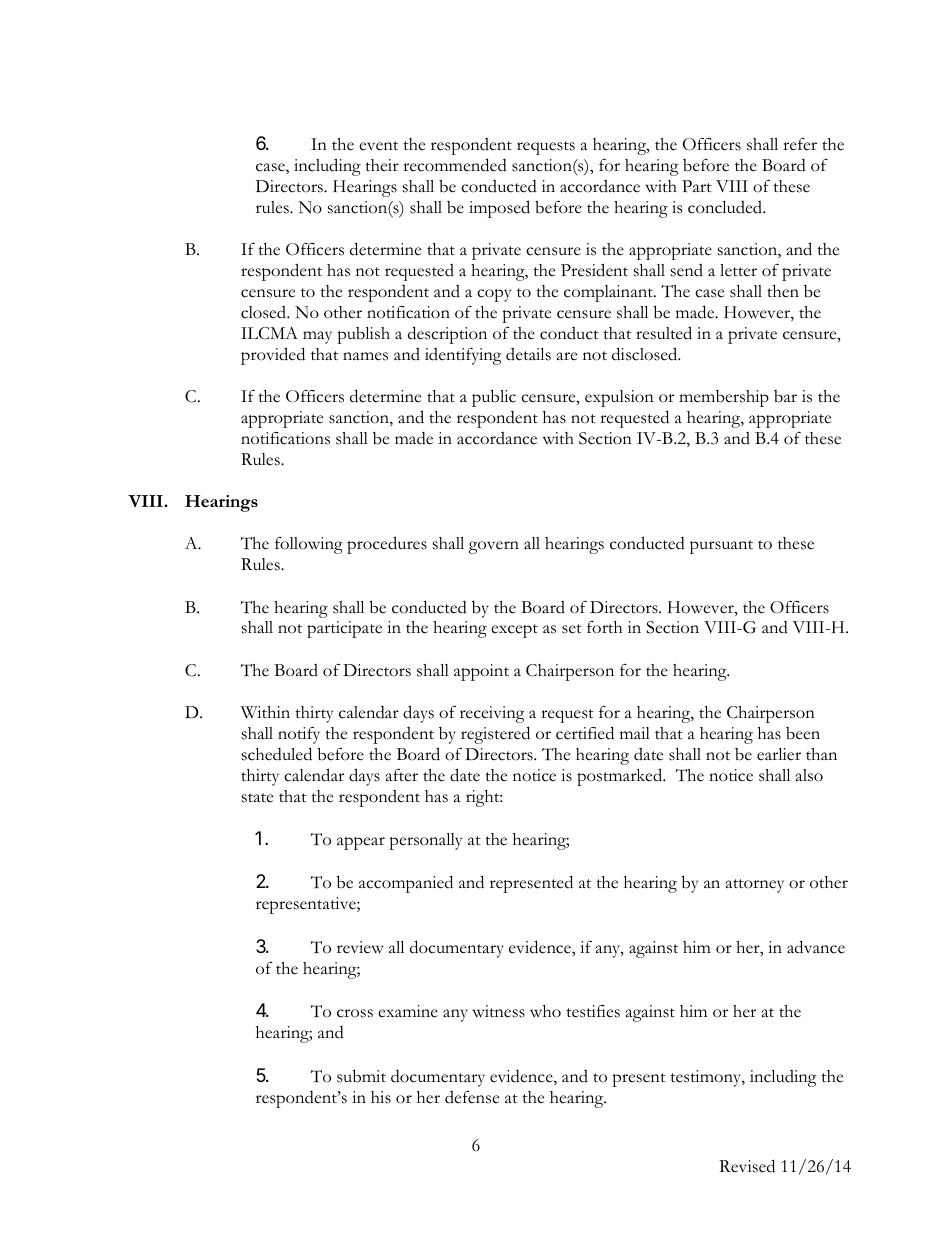 Image resolution: width=952 pixels, height=1233 pixels. Describe the element at coordinates (726, 207) in the screenshot. I see `concluded` at that location.
